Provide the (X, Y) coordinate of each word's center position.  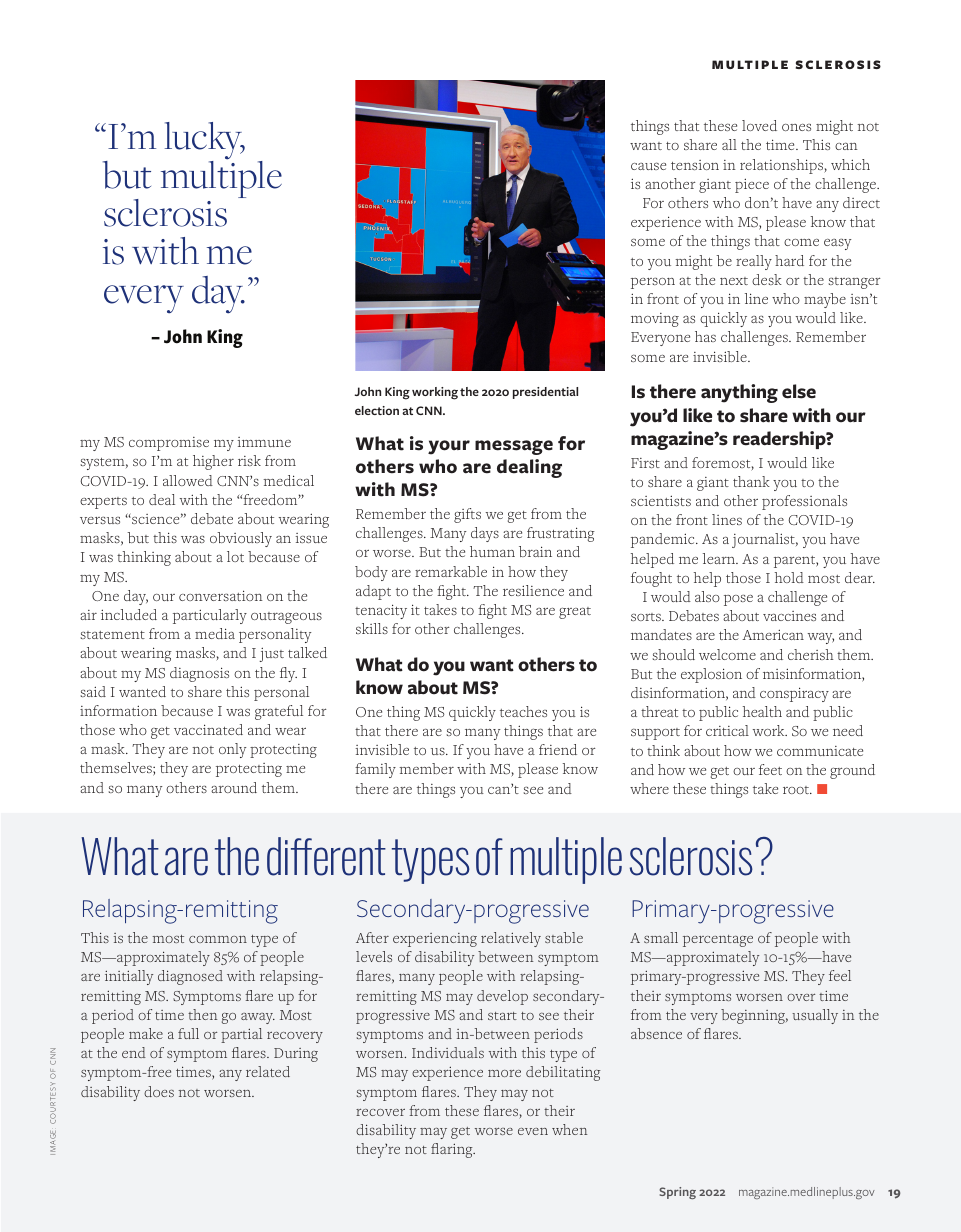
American (773, 634)
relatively (511, 939)
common (218, 939)
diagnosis (199, 674)
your (449, 447)
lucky (205, 142)
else (799, 391)
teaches (523, 711)
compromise (169, 444)
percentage (718, 941)
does (159, 1091)
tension (695, 165)
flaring (453, 1150)
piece (752, 185)
